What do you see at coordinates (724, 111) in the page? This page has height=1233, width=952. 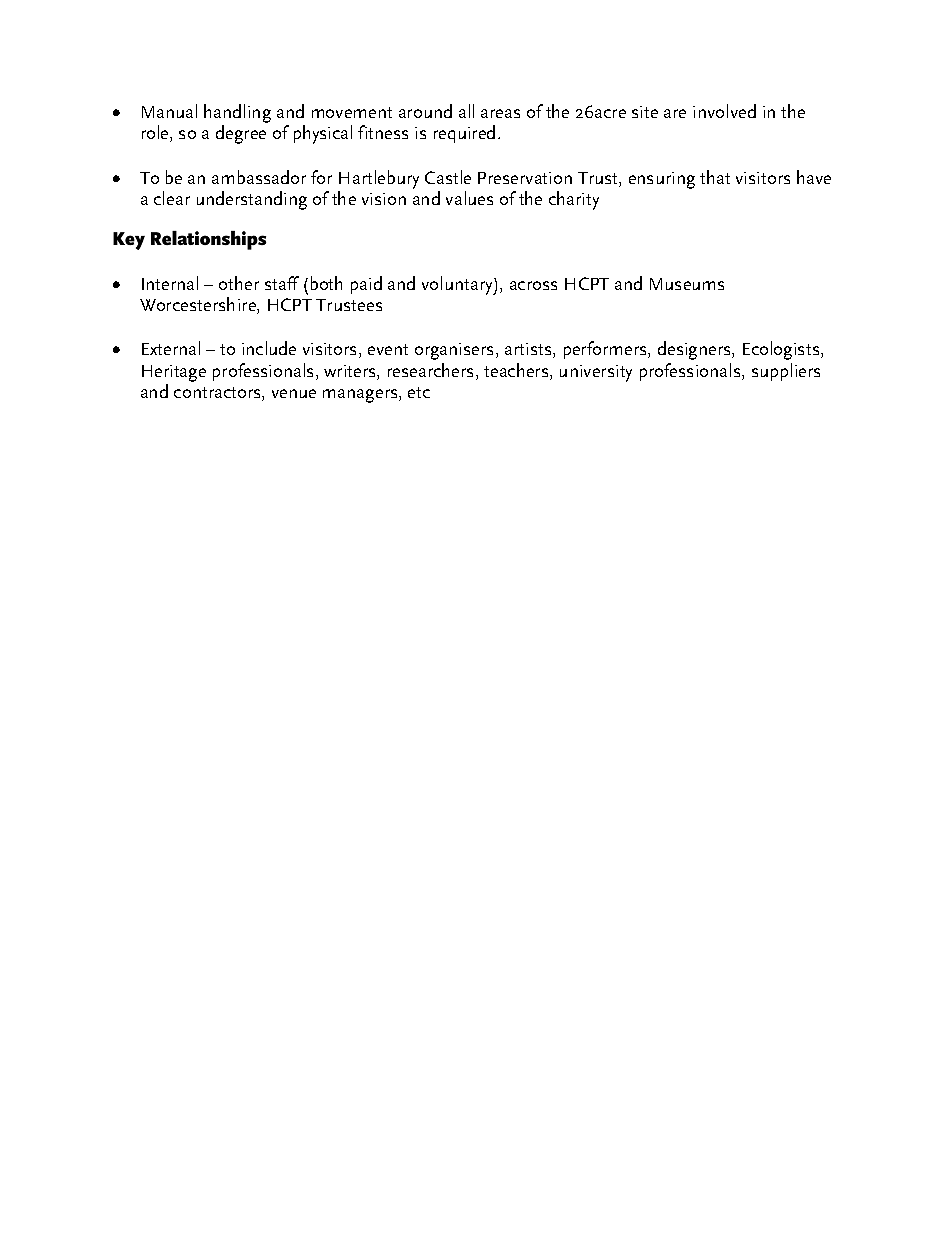 I see `involved` at bounding box center [724, 111].
